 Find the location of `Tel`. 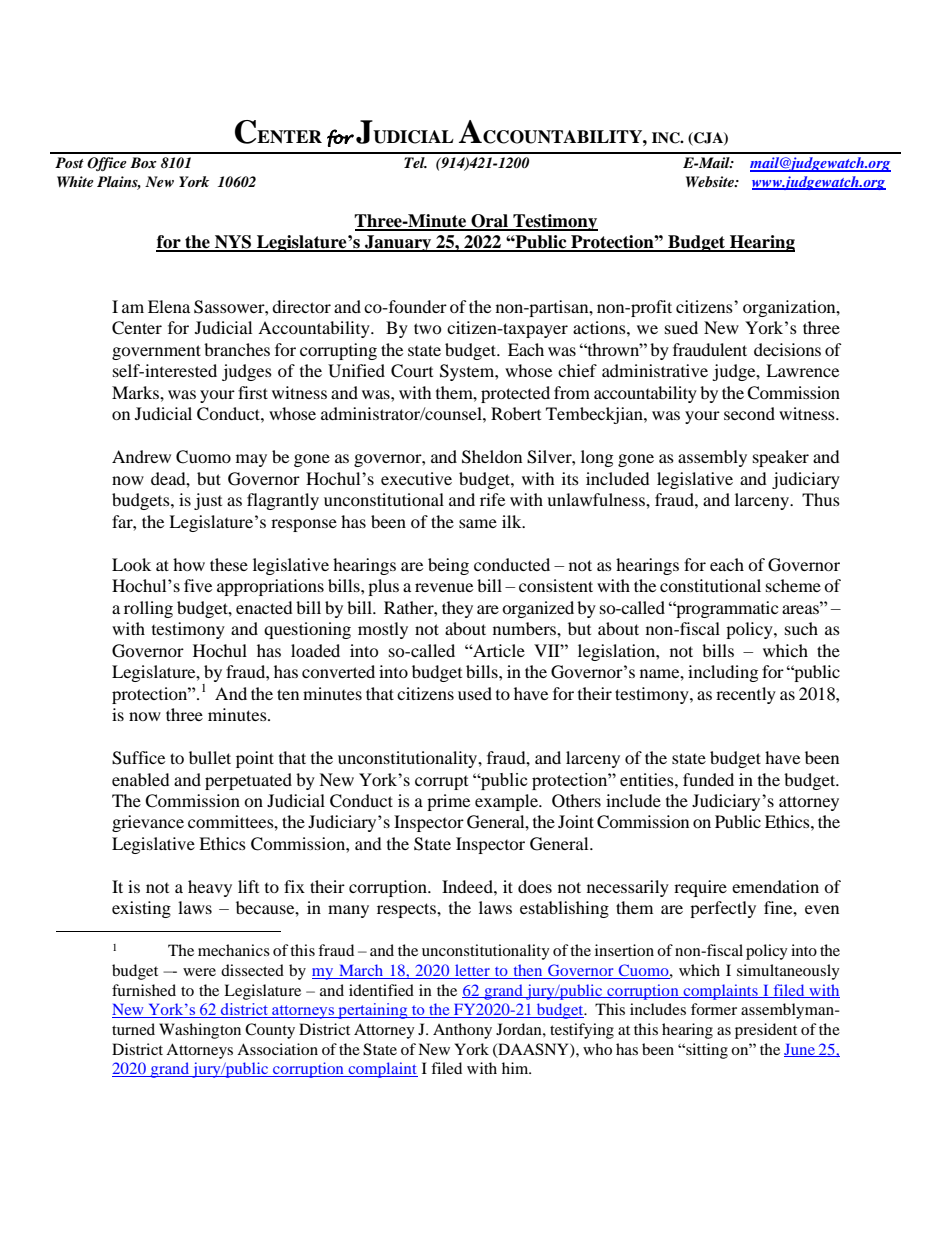

Tel is located at coordinates (415, 162).
